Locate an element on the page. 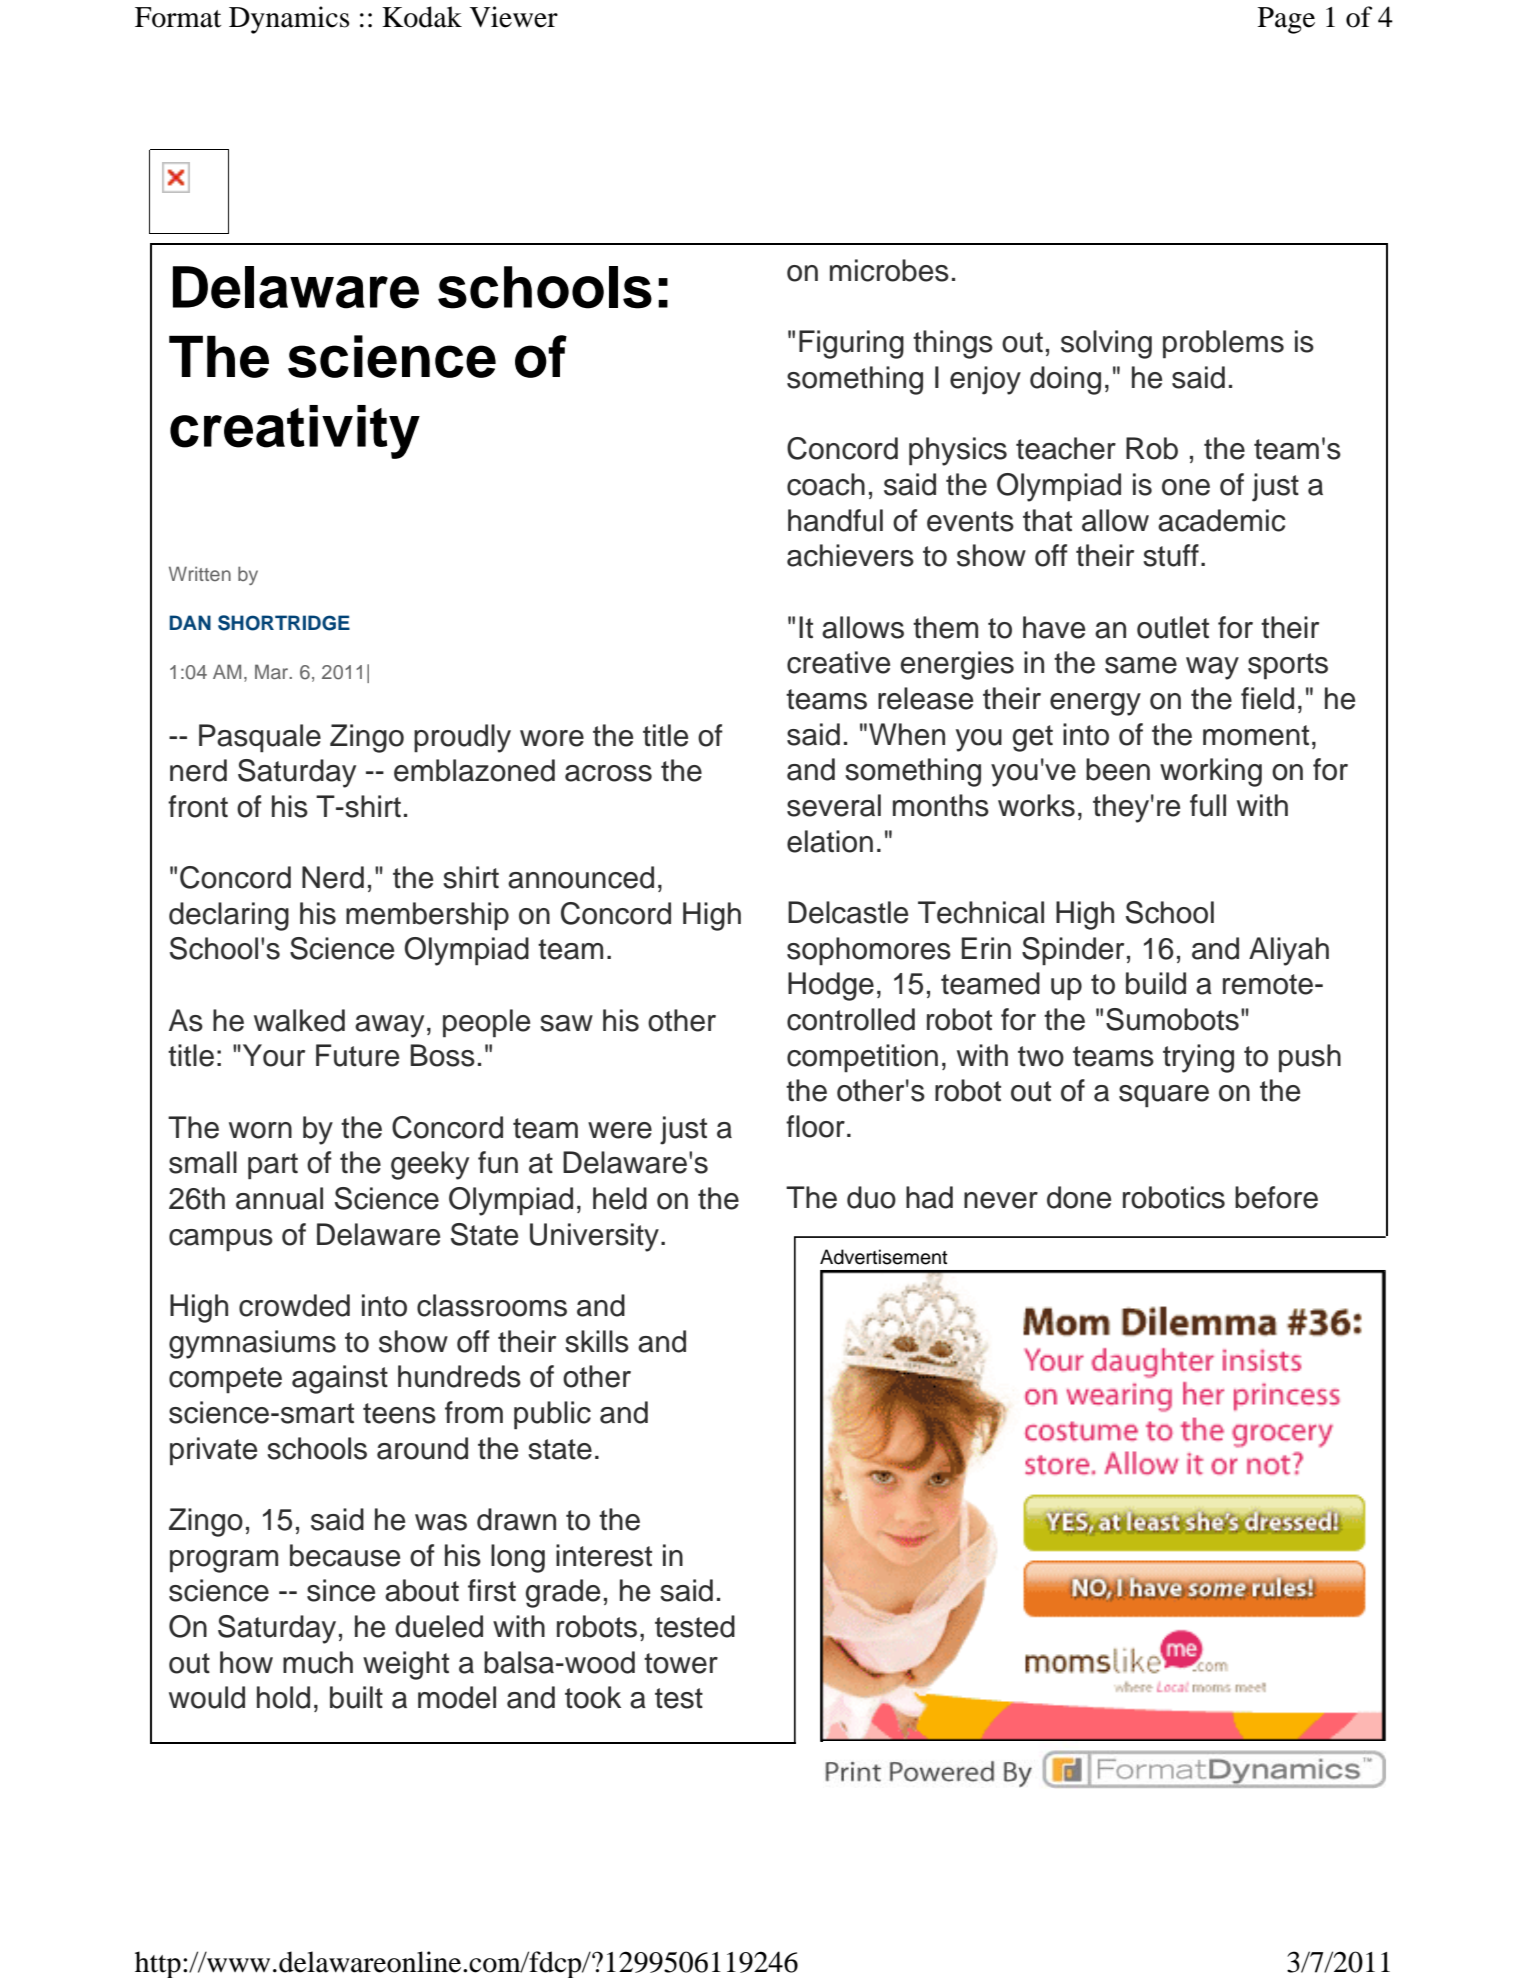 Image resolution: width=1528 pixels, height=1978 pixels. creative is located at coordinates (838, 662).
